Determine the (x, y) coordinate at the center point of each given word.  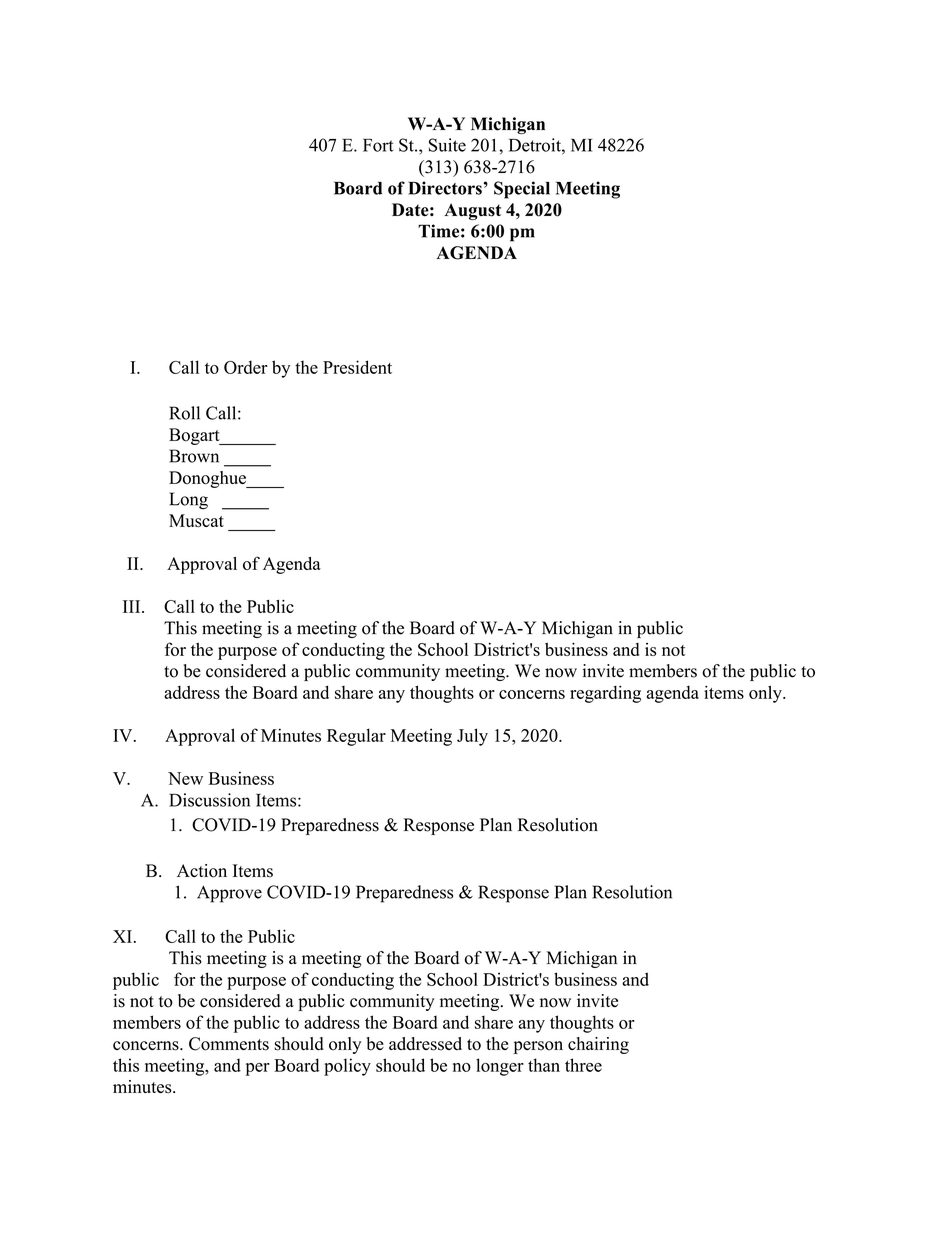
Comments (229, 1044)
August (472, 211)
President (357, 367)
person (538, 1047)
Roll (184, 413)
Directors (445, 188)
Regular (356, 737)
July (472, 737)
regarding (605, 694)
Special (522, 190)
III (133, 606)
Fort (378, 145)
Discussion (209, 800)
